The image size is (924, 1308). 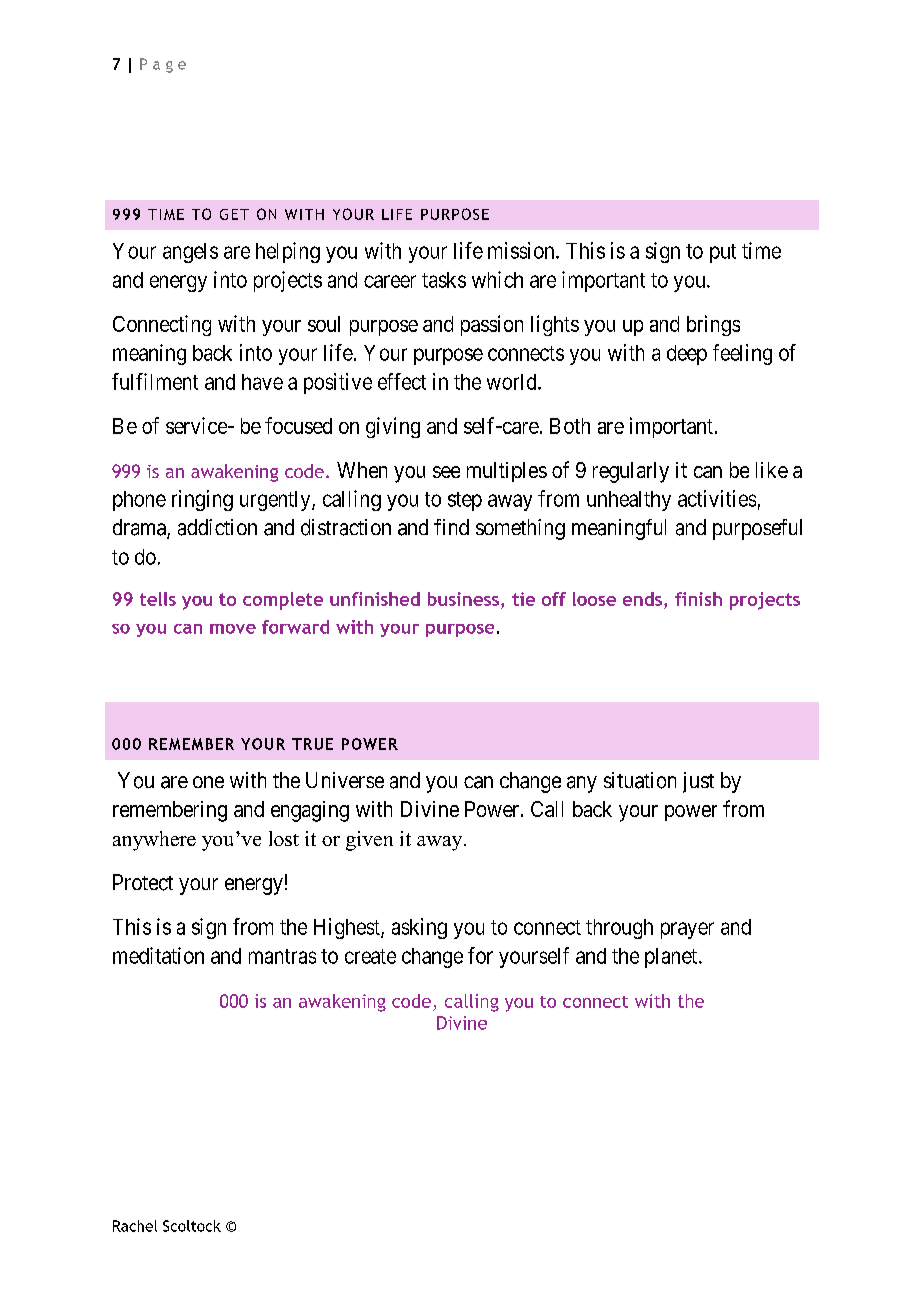 What do you see at coordinates (723, 253) in the document?
I see `put` at bounding box center [723, 253].
